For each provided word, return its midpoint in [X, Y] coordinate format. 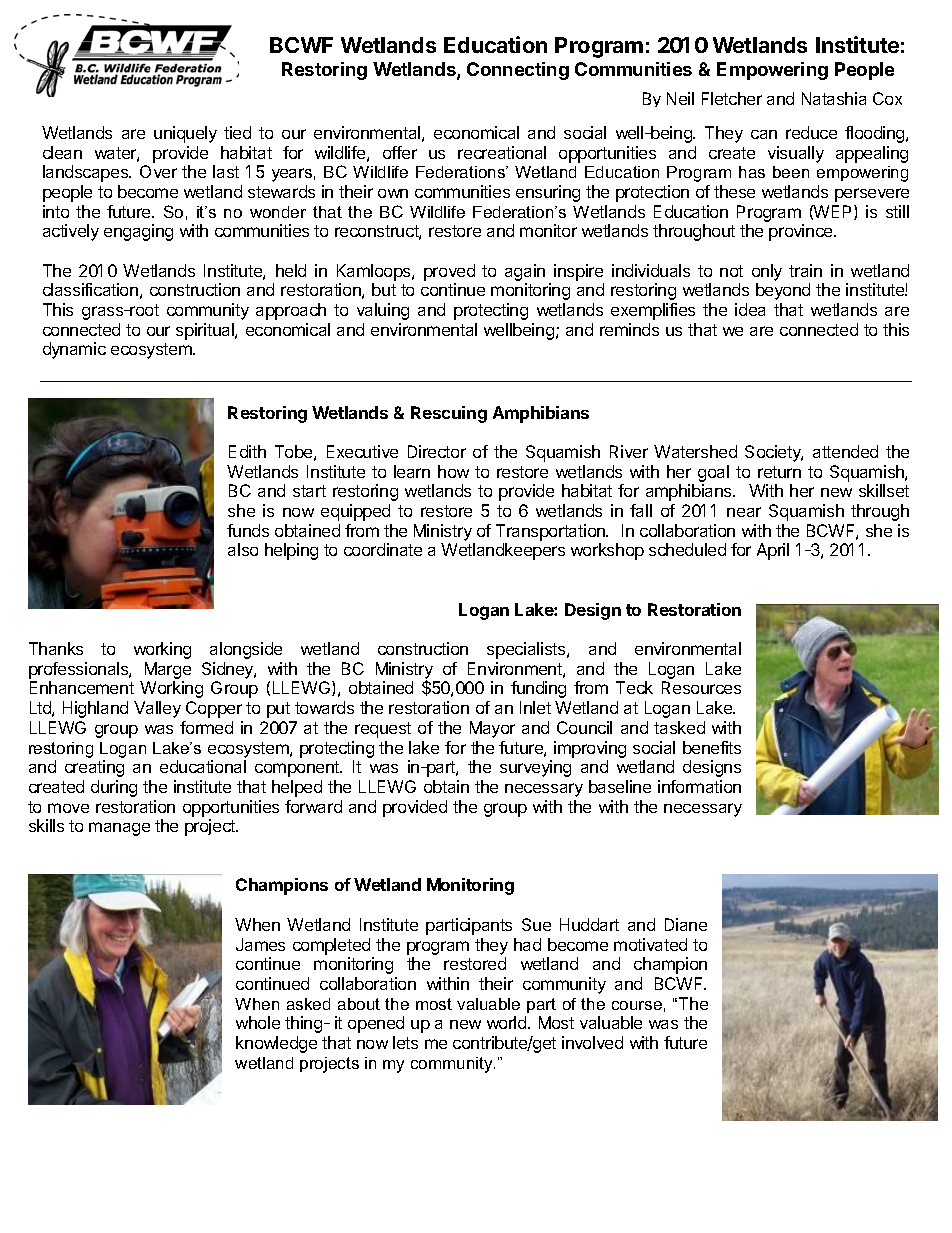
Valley [157, 709]
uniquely [185, 134]
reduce [811, 132]
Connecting [518, 71]
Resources [701, 687]
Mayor [492, 729]
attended [845, 451]
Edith [247, 451]
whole [258, 1022]
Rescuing [449, 414]
